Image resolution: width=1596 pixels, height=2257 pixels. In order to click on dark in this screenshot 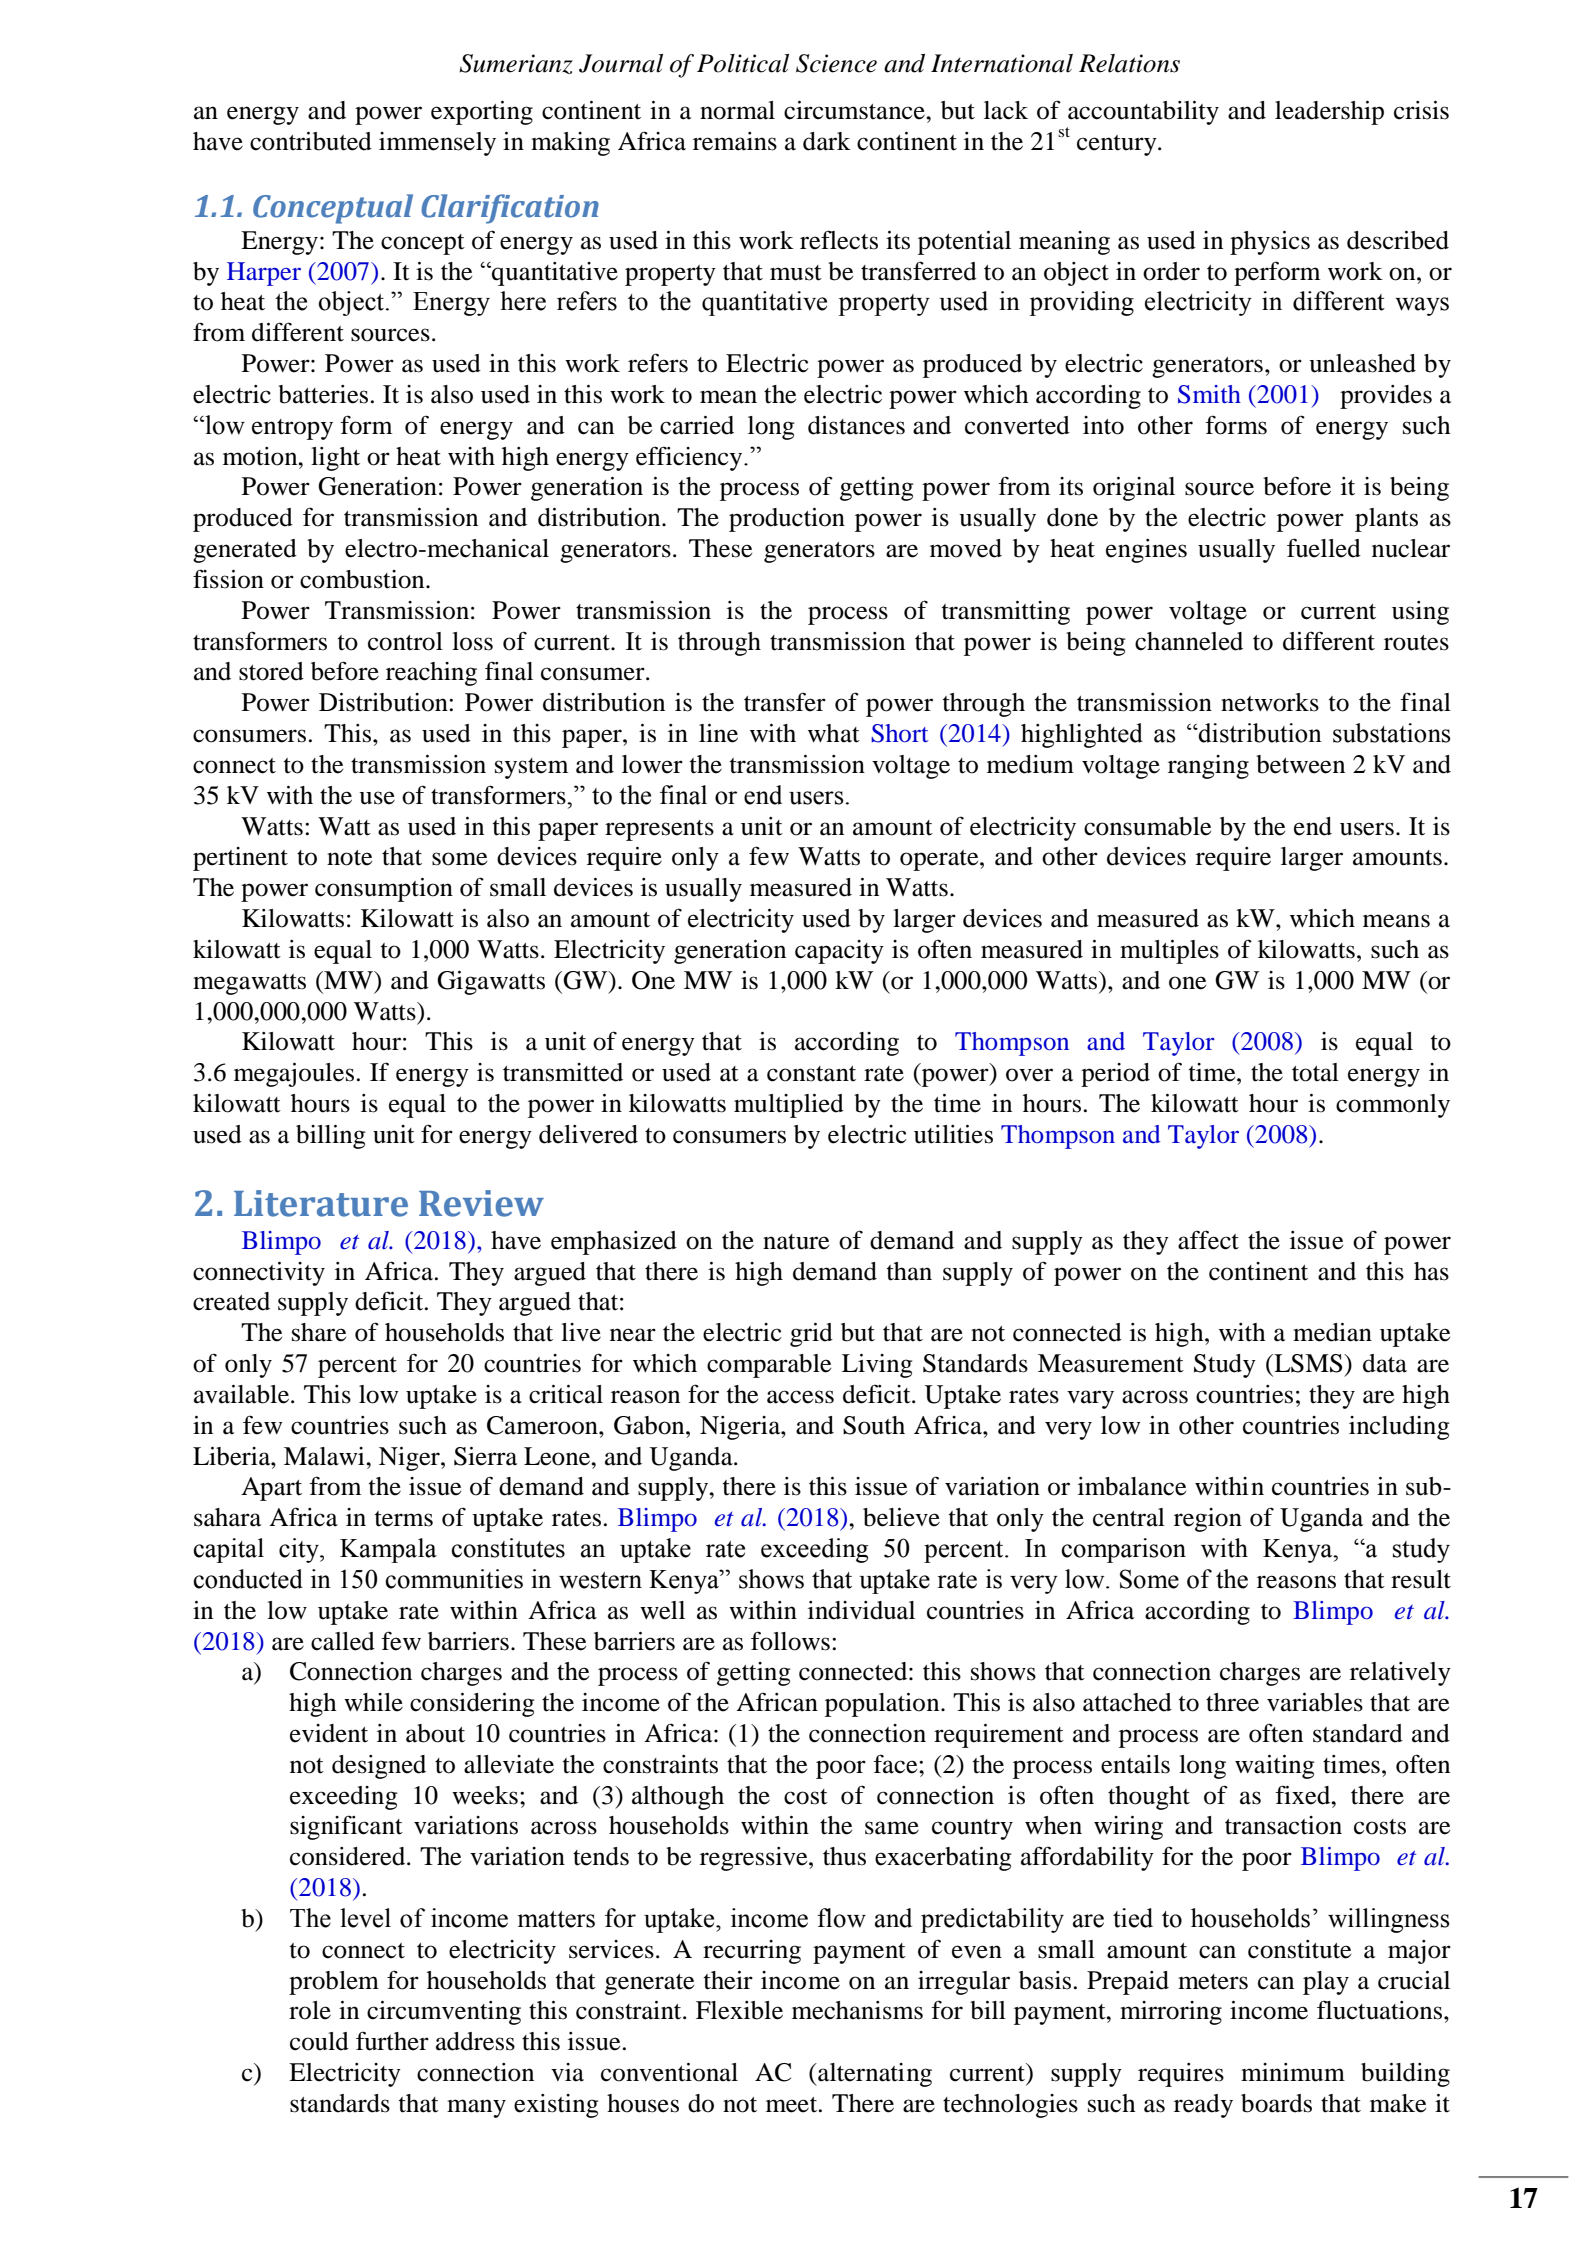, I will do `click(827, 141)`.
